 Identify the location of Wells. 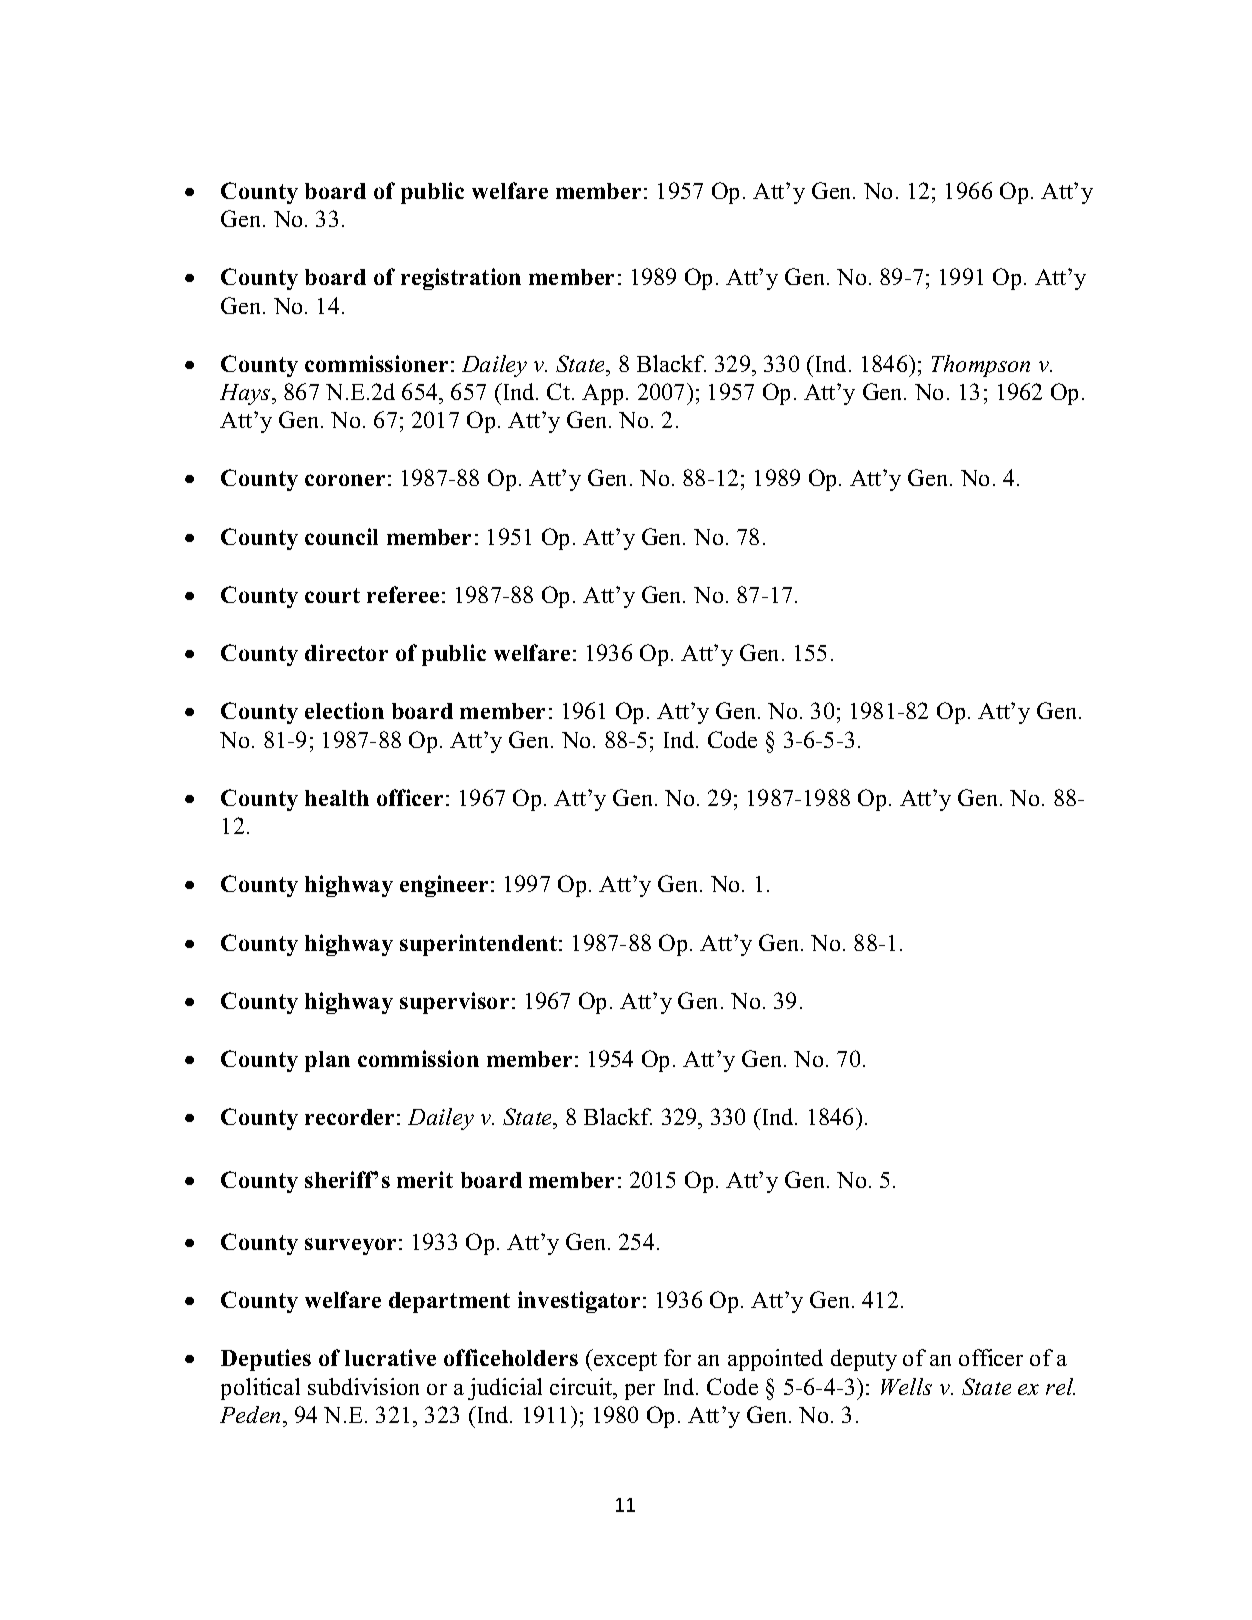
(906, 1386).
